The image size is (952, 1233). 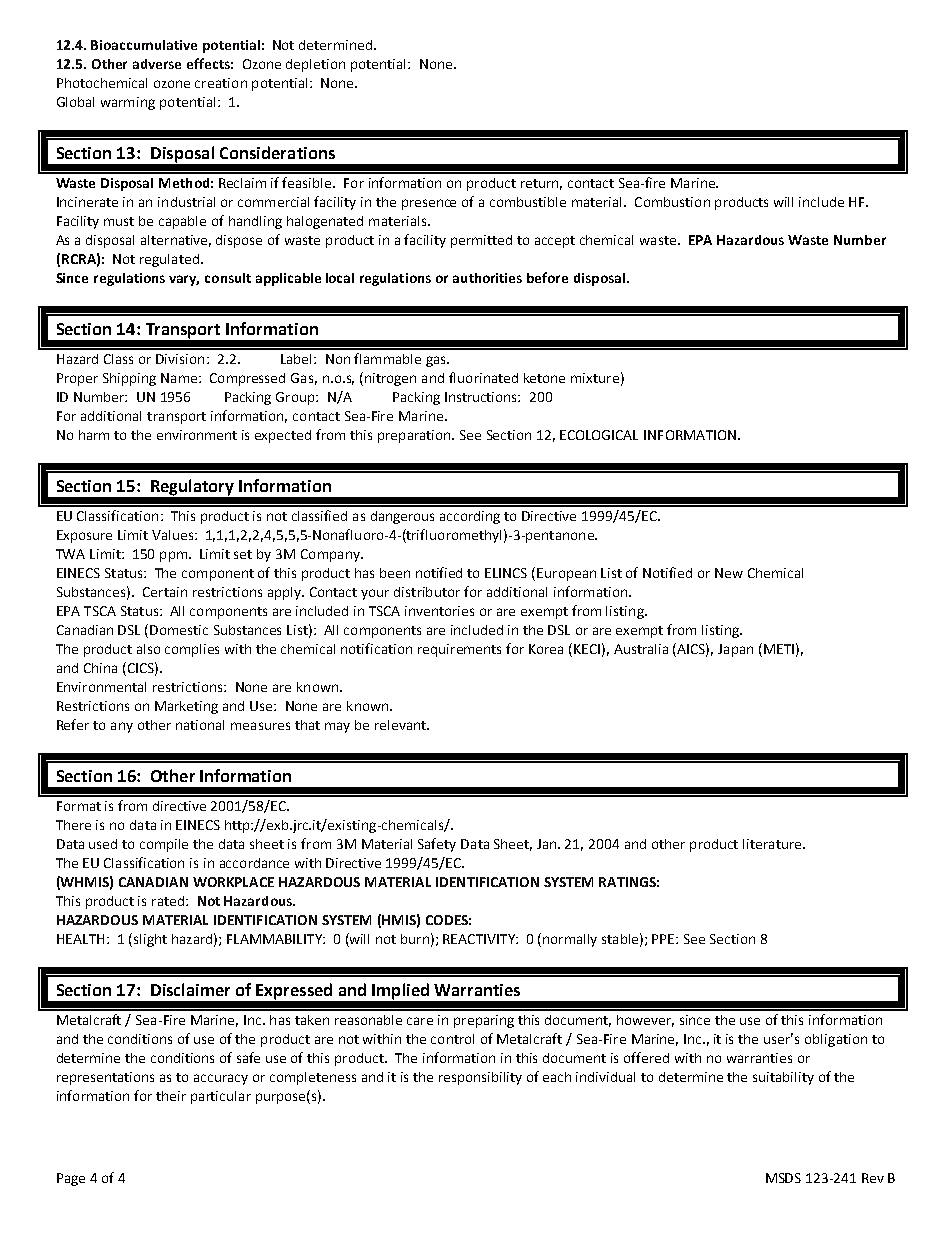 I want to click on adverse, so click(x=157, y=64).
